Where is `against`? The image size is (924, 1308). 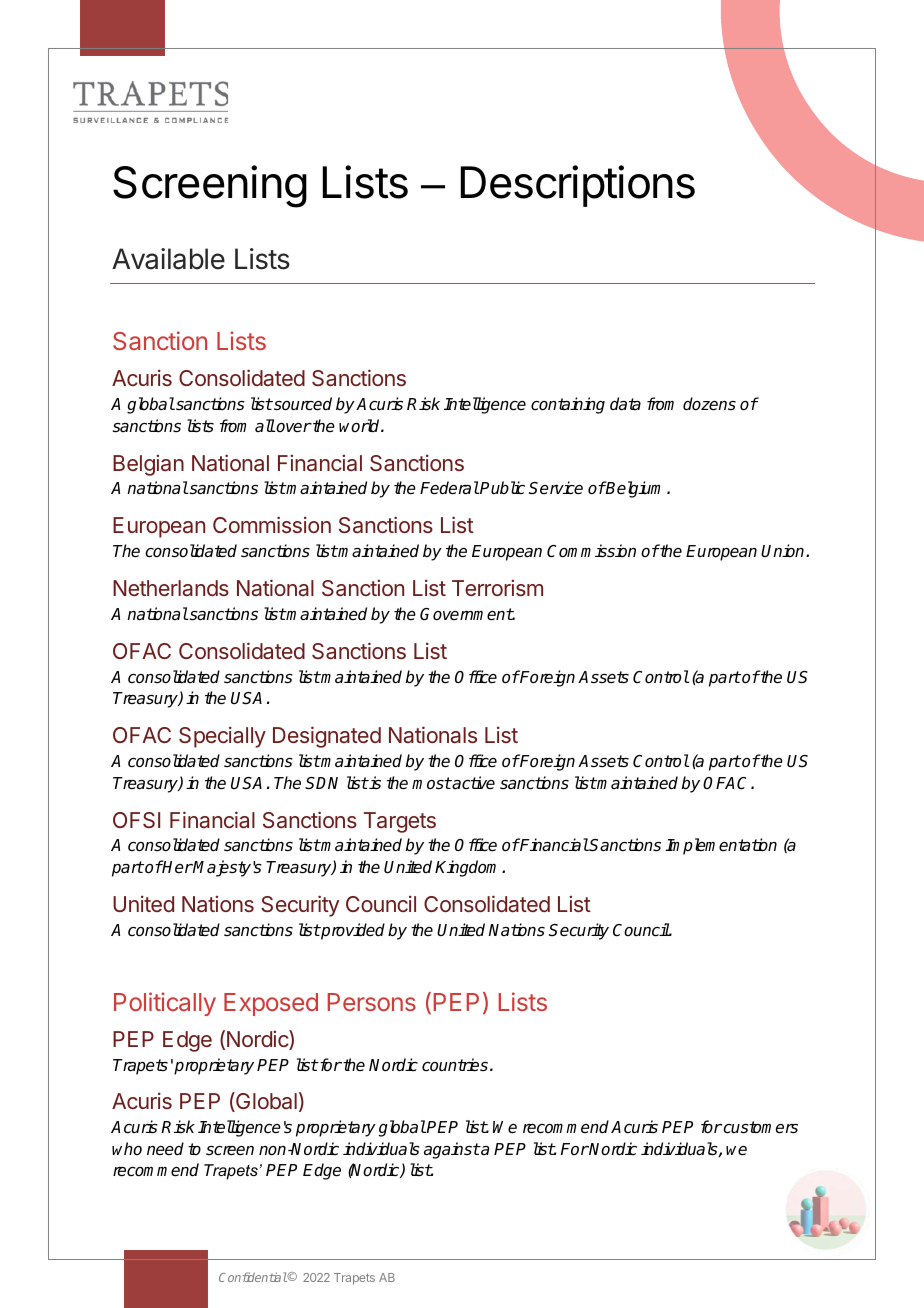
against is located at coordinates (452, 1150).
